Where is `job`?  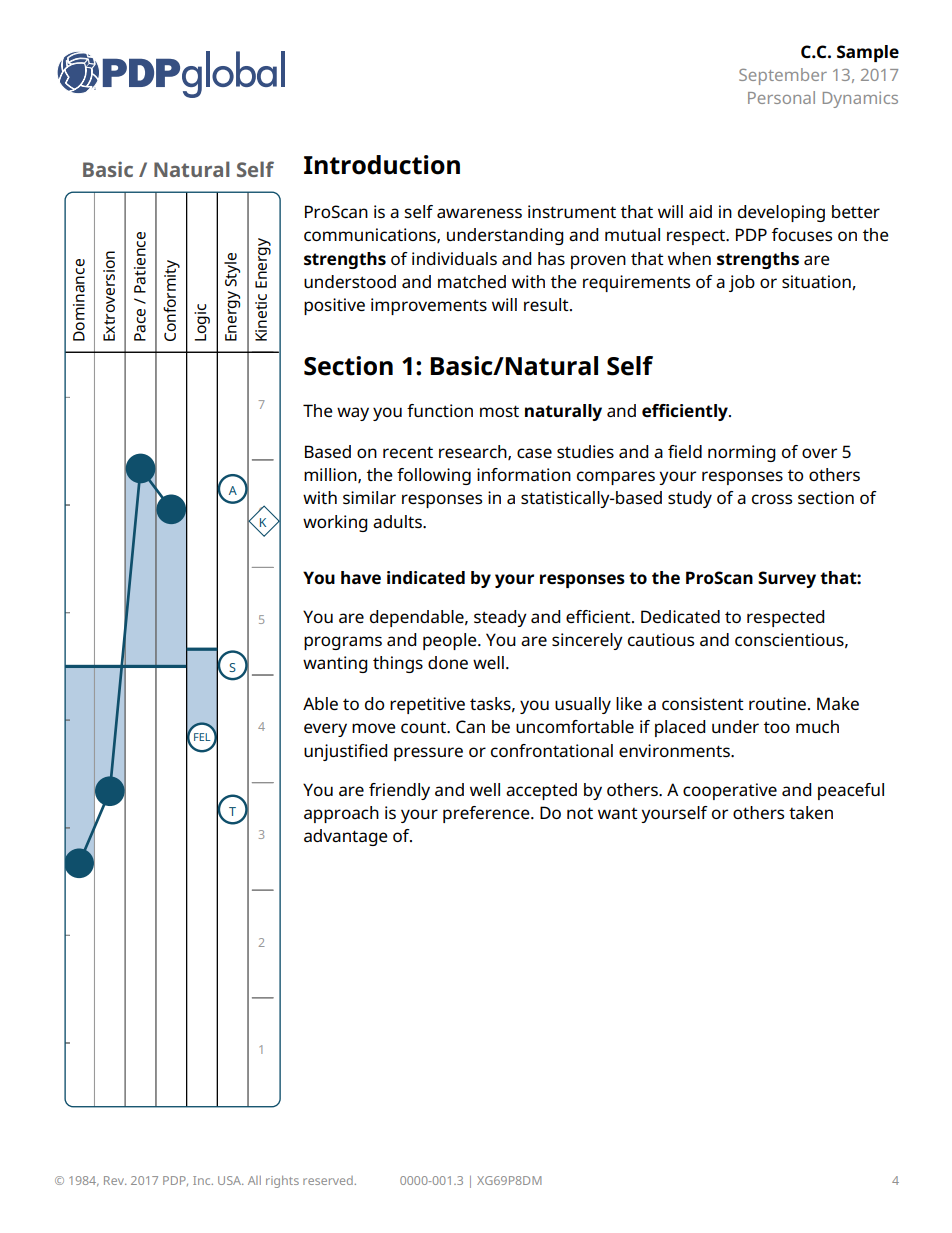
job is located at coordinates (742, 283).
